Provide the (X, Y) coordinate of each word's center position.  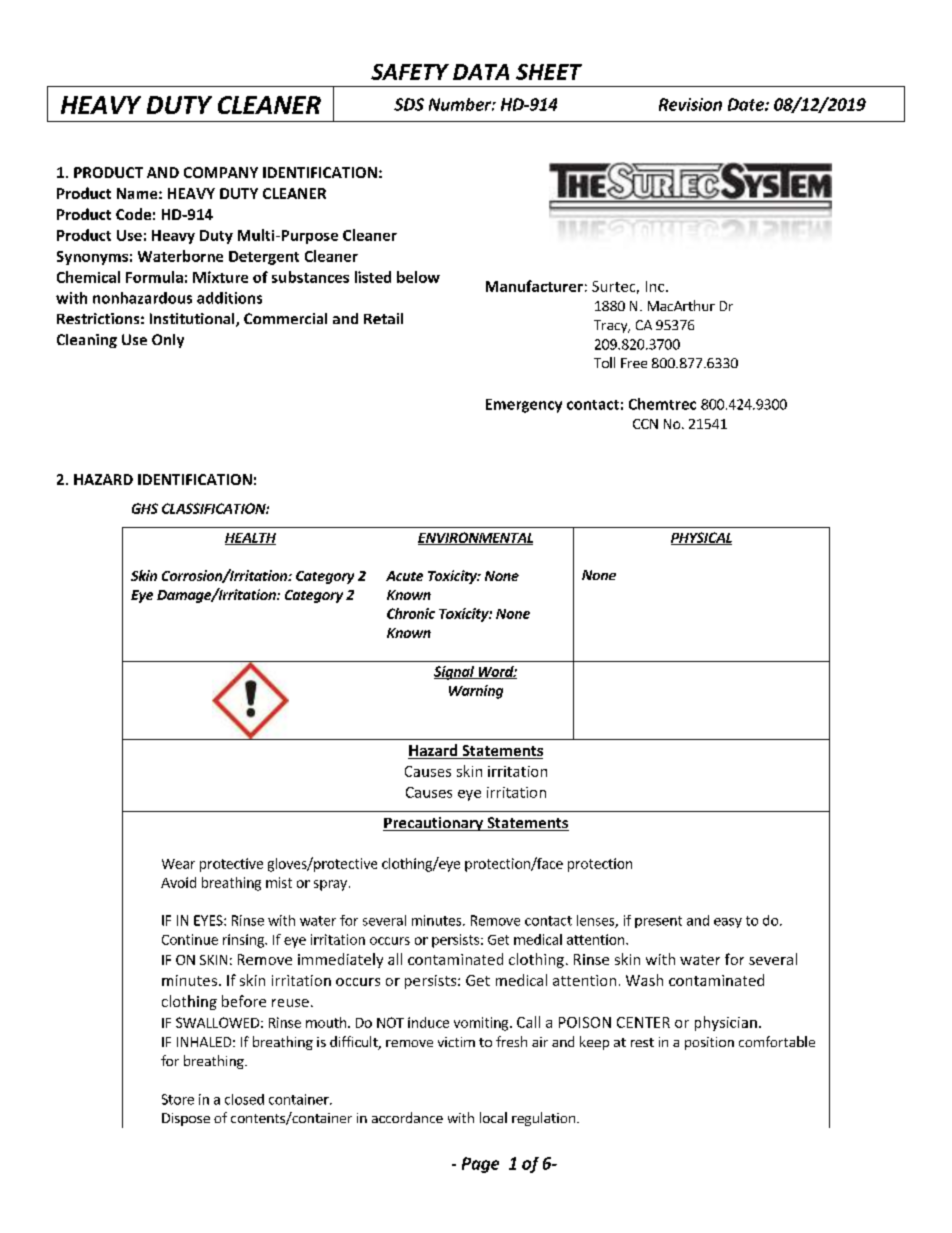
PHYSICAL (701, 538)
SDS (409, 104)
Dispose (186, 1119)
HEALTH (250, 539)
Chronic (411, 613)
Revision (690, 104)
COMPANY (221, 172)
